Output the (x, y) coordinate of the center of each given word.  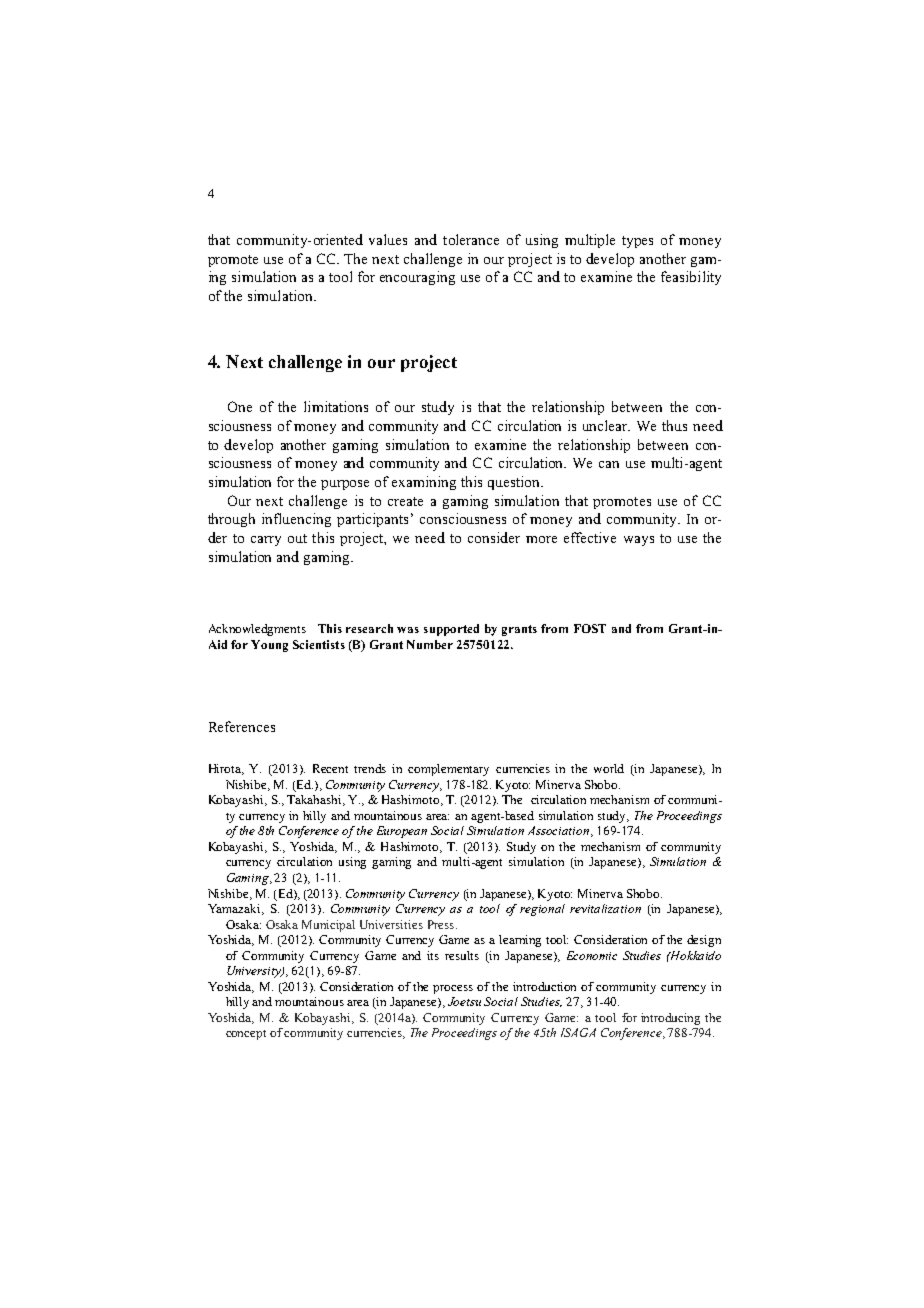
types (637, 242)
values (388, 239)
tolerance (471, 239)
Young (269, 646)
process (453, 989)
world (609, 768)
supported (451, 630)
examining (424, 483)
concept (246, 1035)
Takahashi (315, 800)
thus (674, 425)
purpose (345, 485)
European (402, 832)
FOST (590, 628)
